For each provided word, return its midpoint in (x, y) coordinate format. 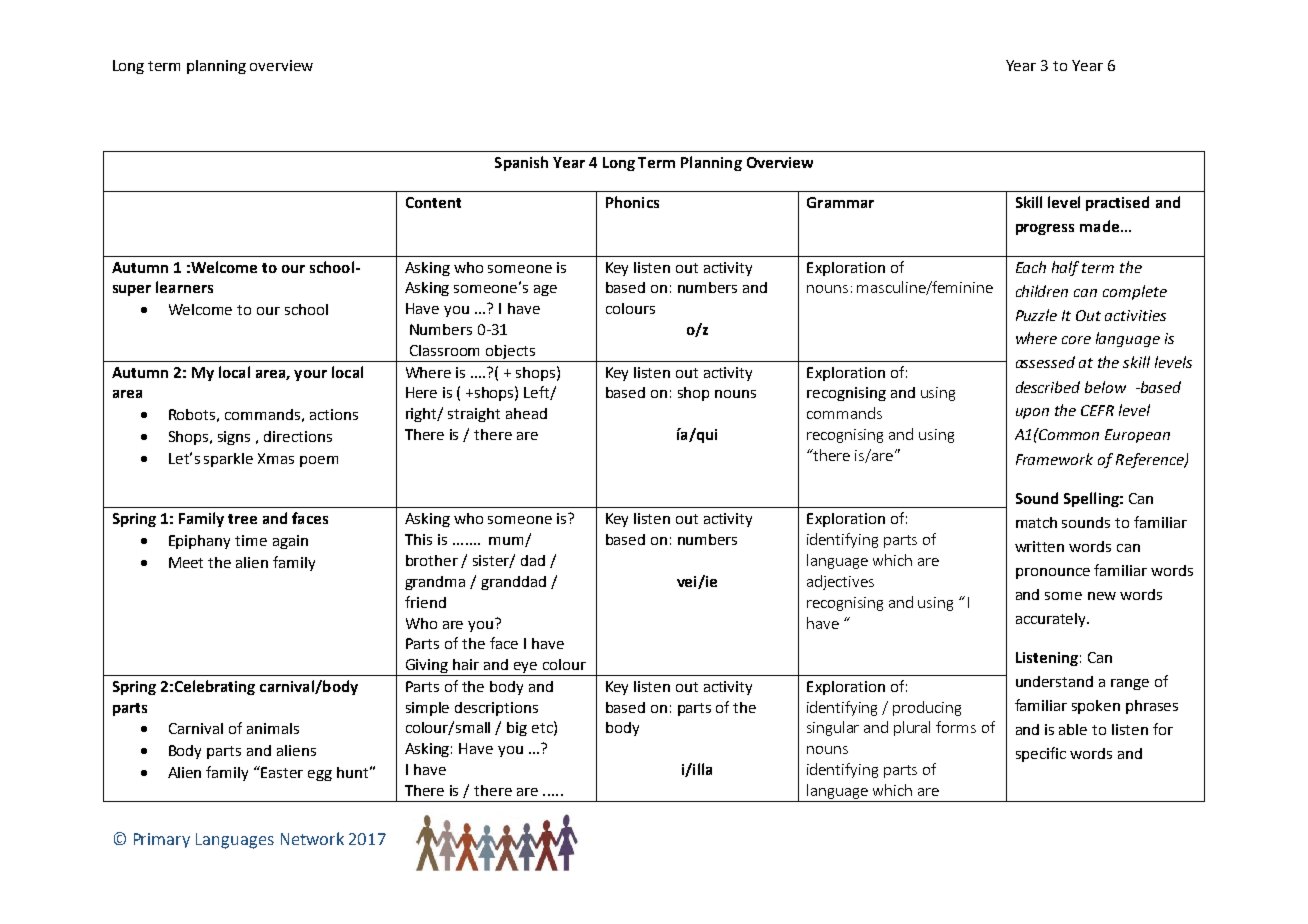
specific (1041, 754)
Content (433, 202)
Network (312, 838)
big (517, 729)
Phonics (632, 202)
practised (1117, 203)
